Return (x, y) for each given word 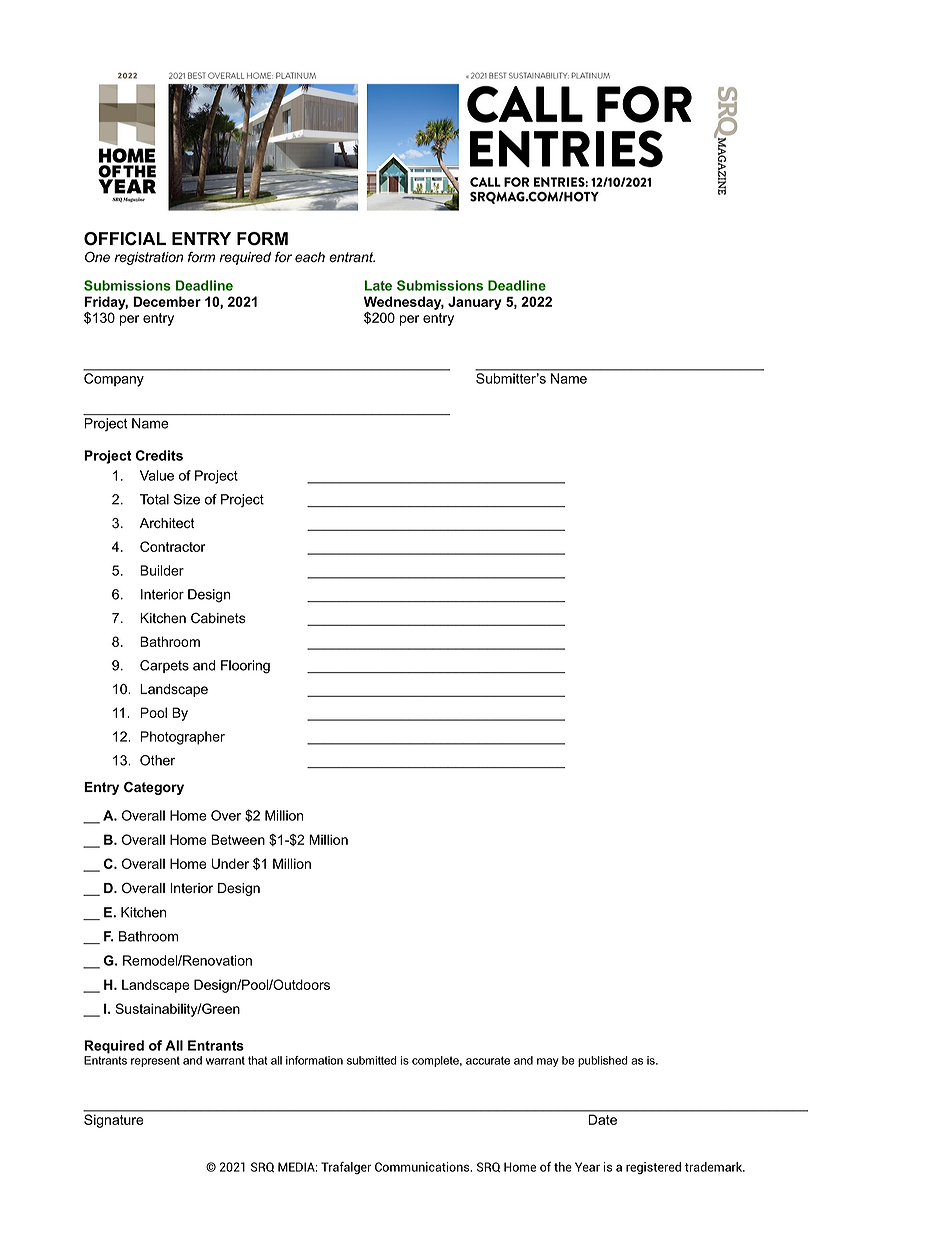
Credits (159, 455)
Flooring (245, 667)
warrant (225, 1060)
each (310, 257)
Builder (162, 570)
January (475, 303)
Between (238, 839)
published (603, 1061)
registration (148, 258)
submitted (372, 1060)
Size (187, 499)
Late (378, 285)
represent (155, 1061)
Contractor (172, 546)
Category (154, 788)
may (548, 1062)
